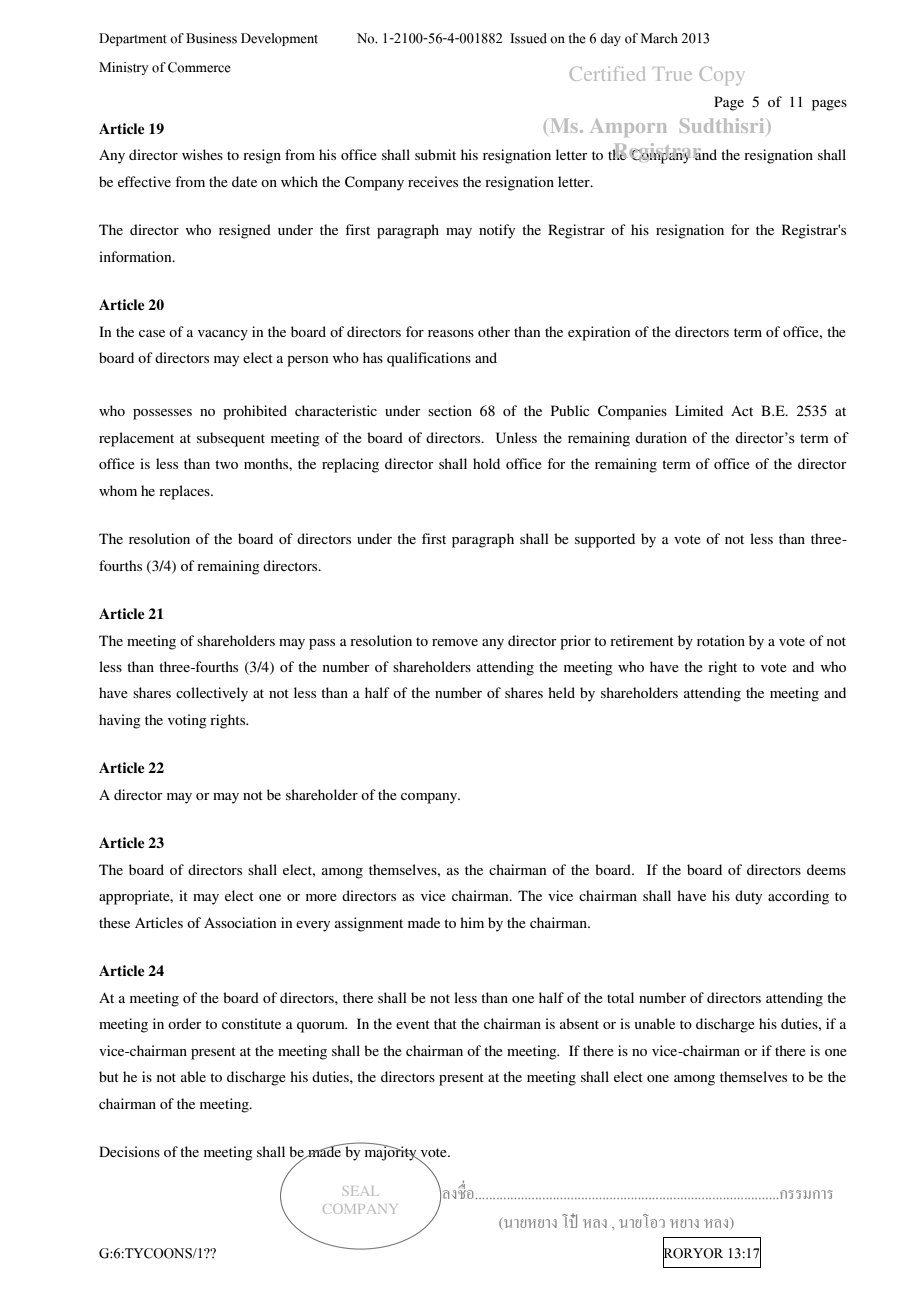 The width and height of the screenshot is (924, 1308). I want to click on voting, so click(187, 721).
